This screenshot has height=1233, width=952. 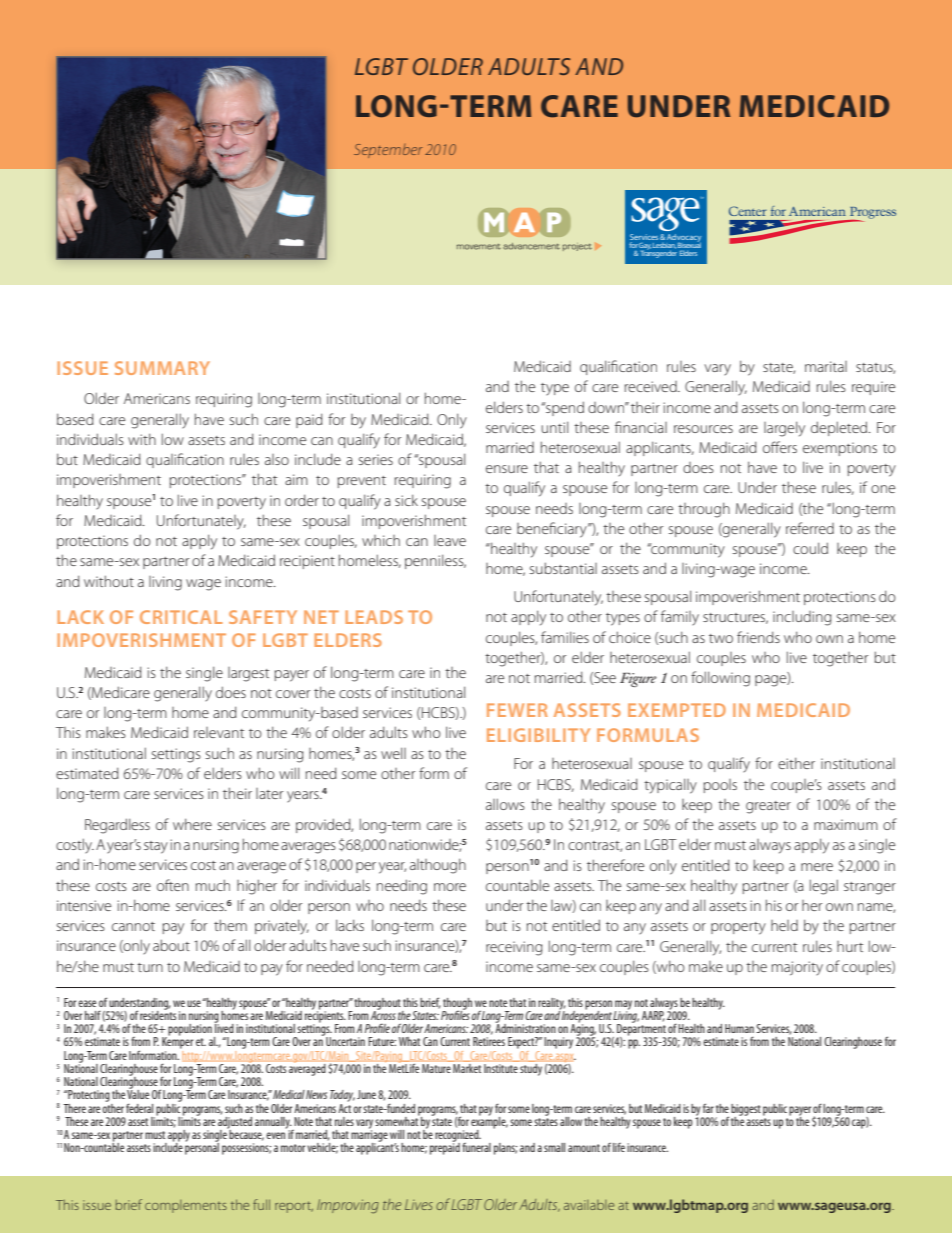 I want to click on funeral, so click(x=476, y=1147).
